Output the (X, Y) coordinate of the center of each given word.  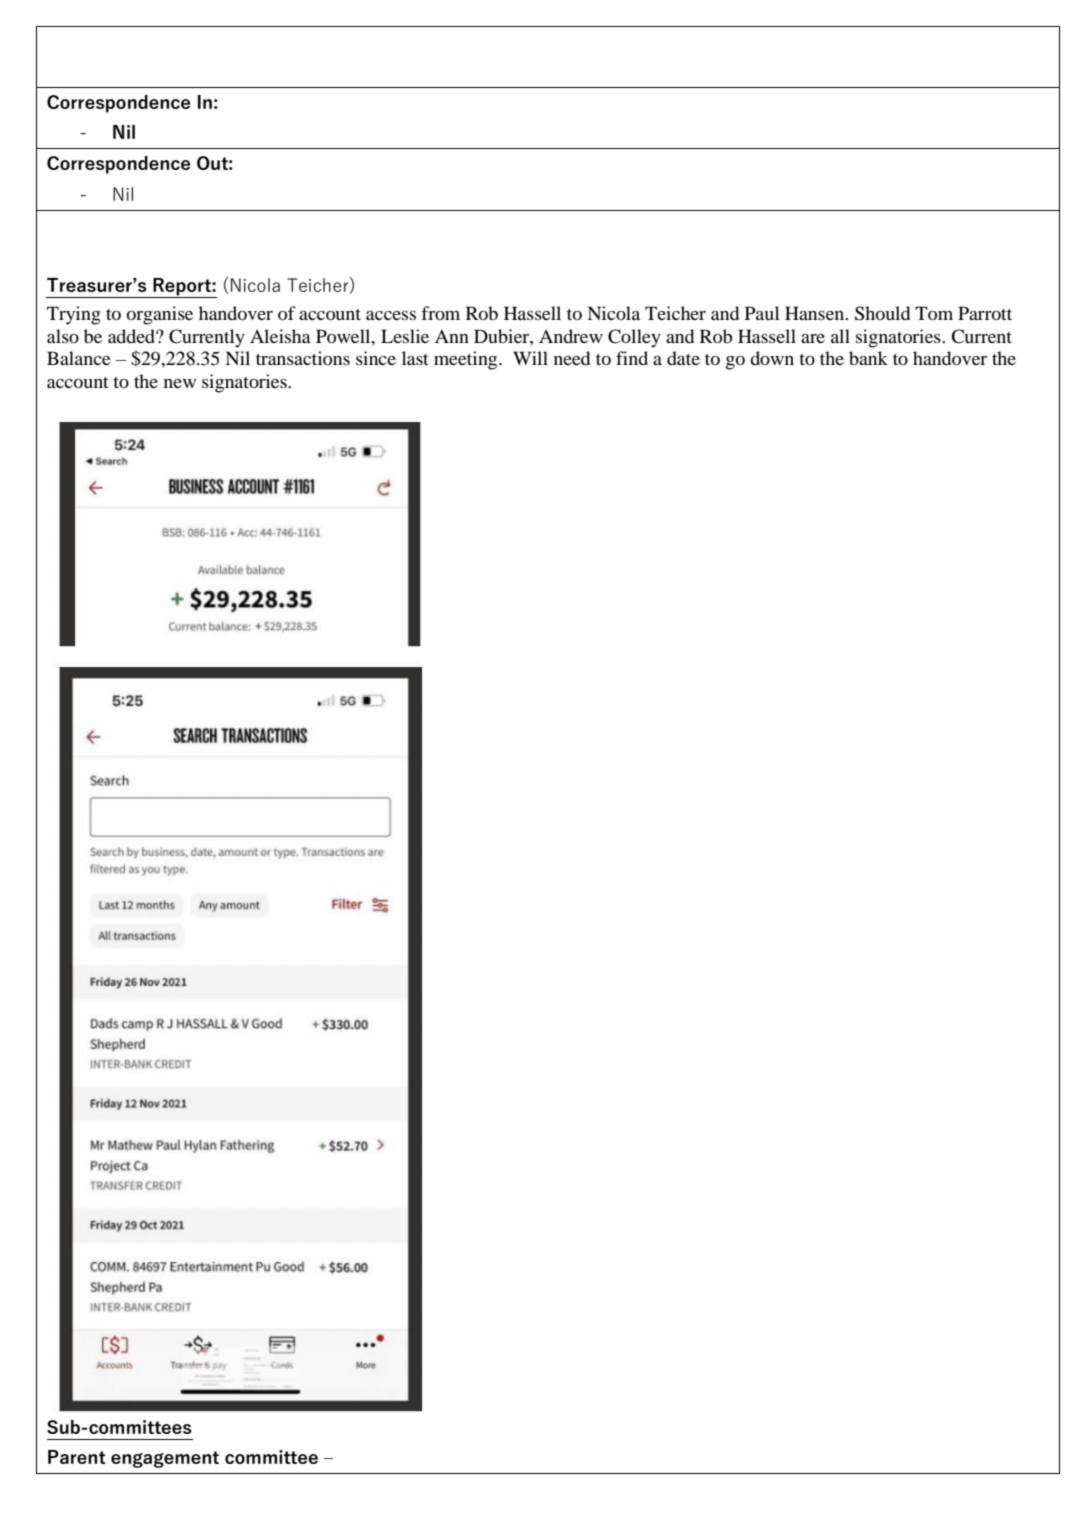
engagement (165, 1459)
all (840, 336)
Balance (79, 358)
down (772, 358)
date (683, 358)
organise (160, 315)
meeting (467, 360)
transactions (303, 358)
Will (530, 358)
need (572, 358)
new (180, 383)
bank (868, 358)
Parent (77, 1457)
